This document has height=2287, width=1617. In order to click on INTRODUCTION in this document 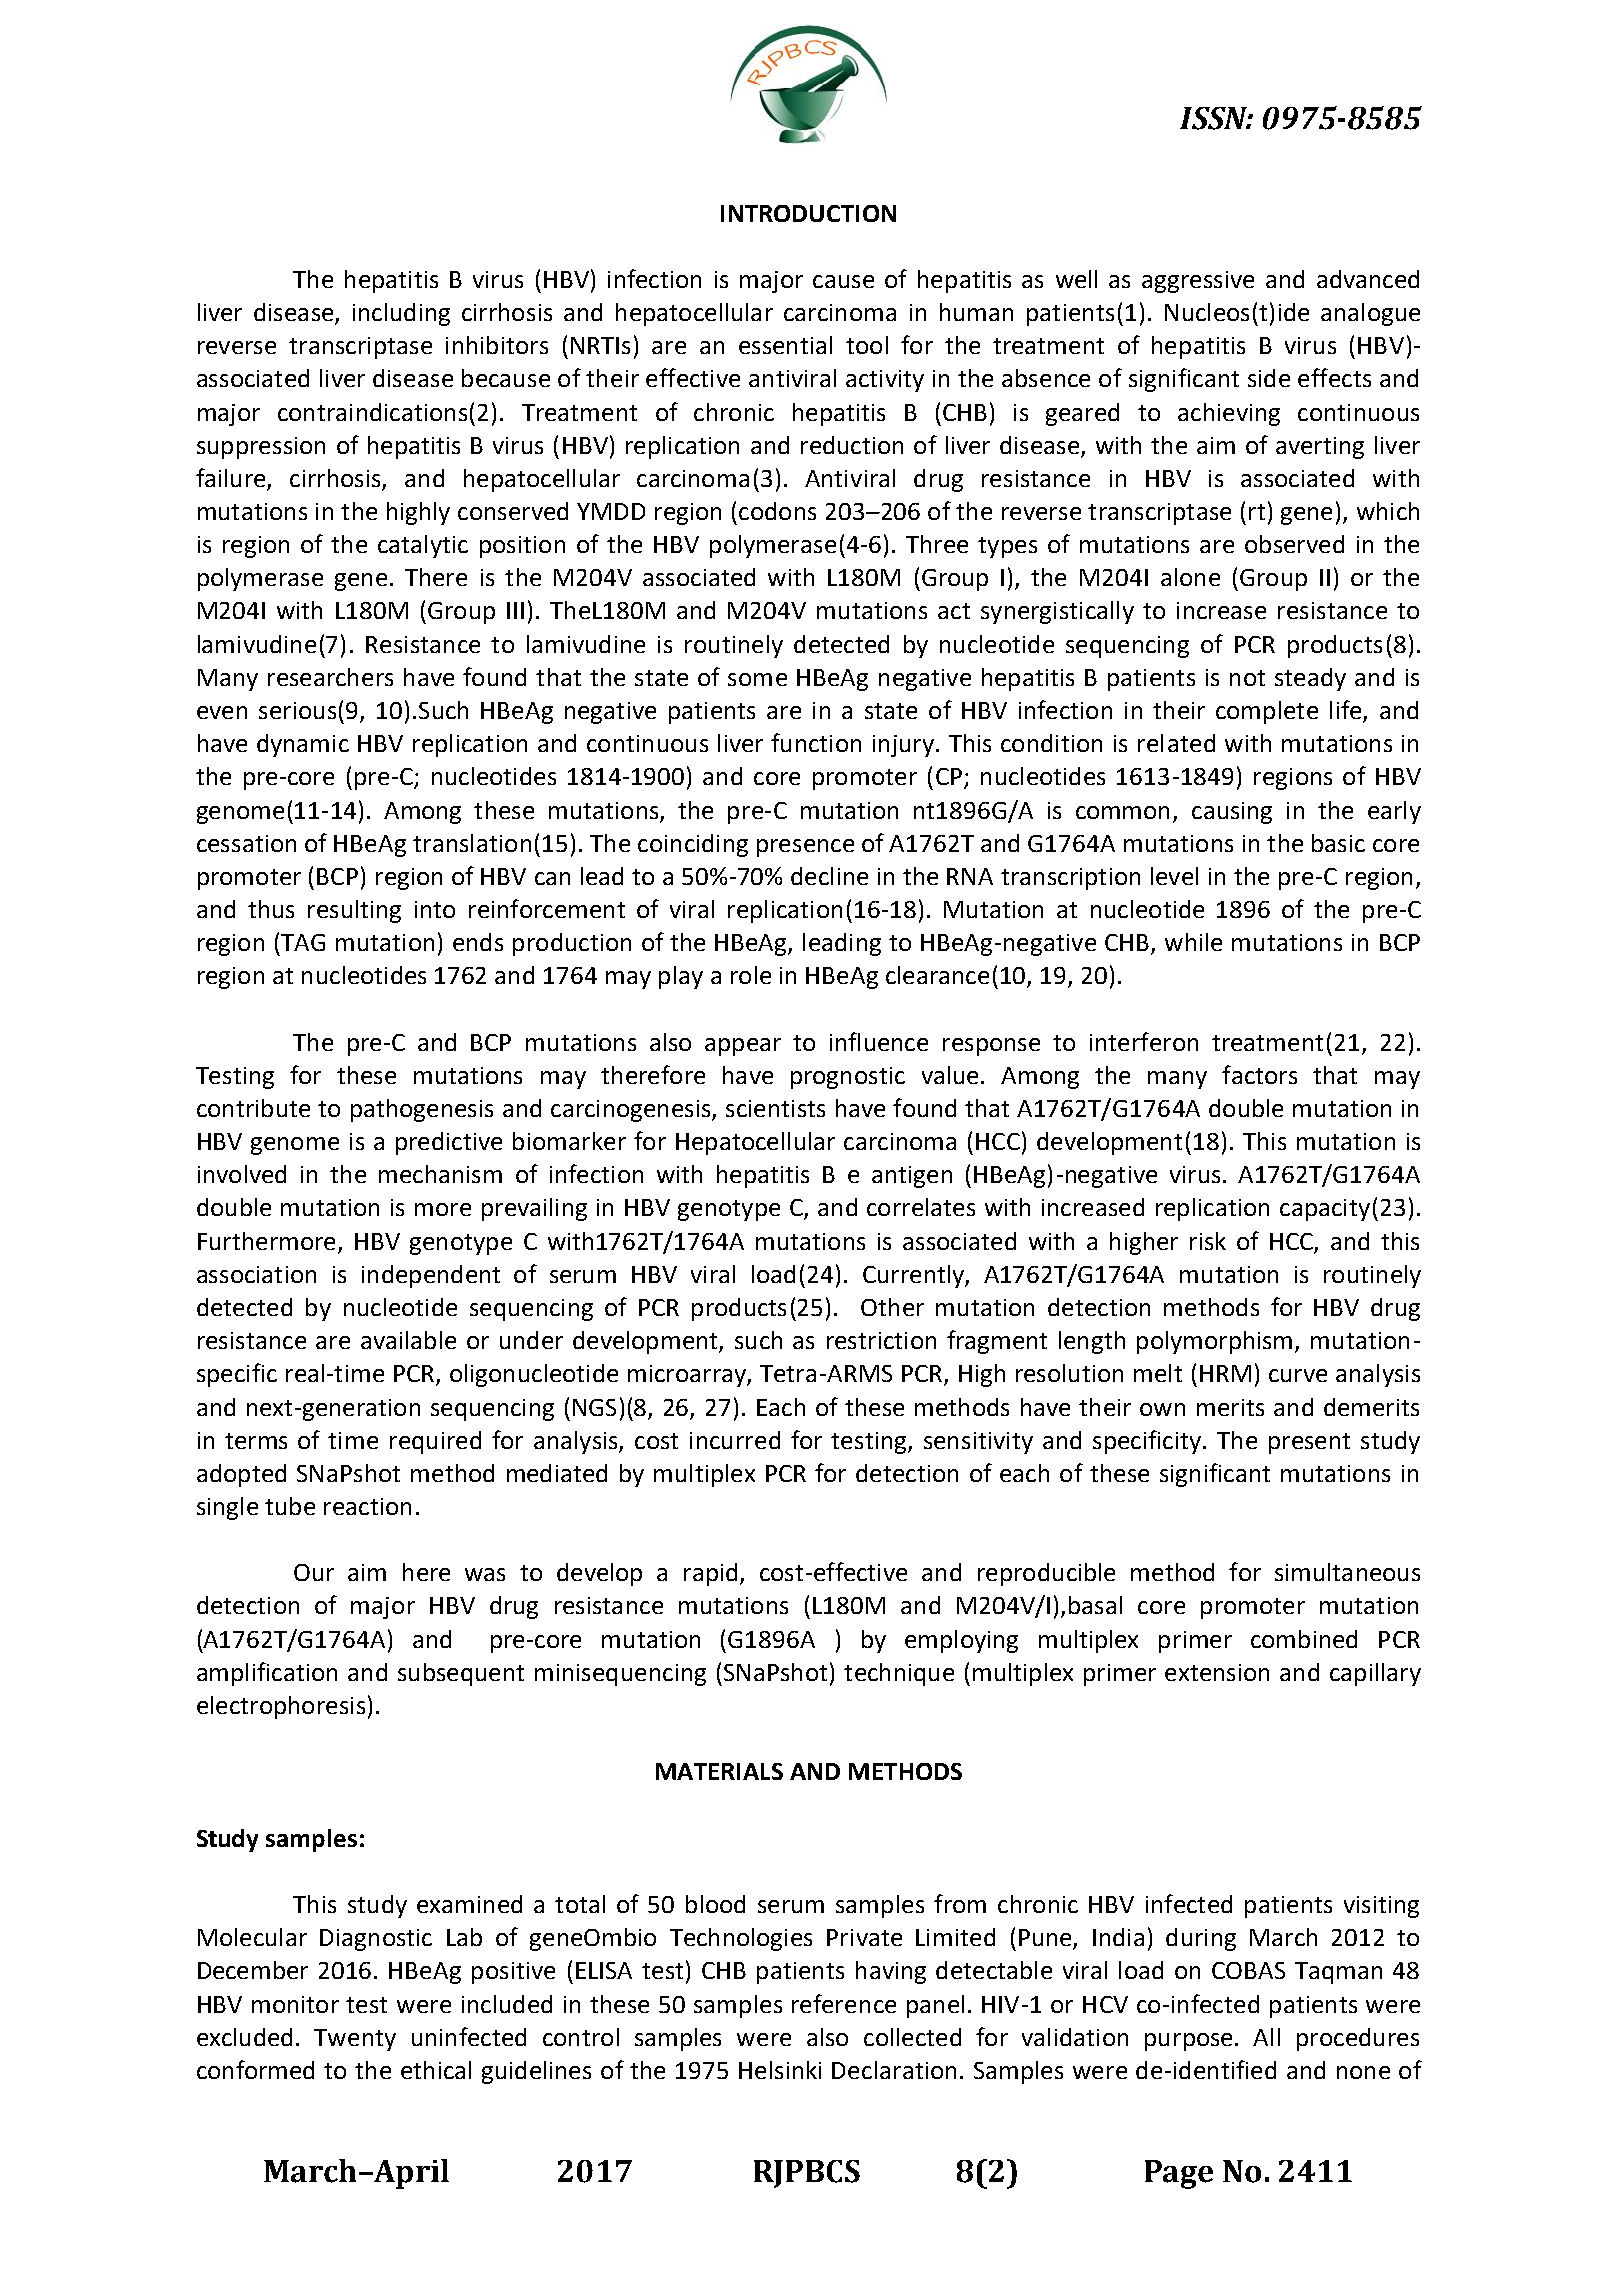, I will do `click(808, 213)`.
